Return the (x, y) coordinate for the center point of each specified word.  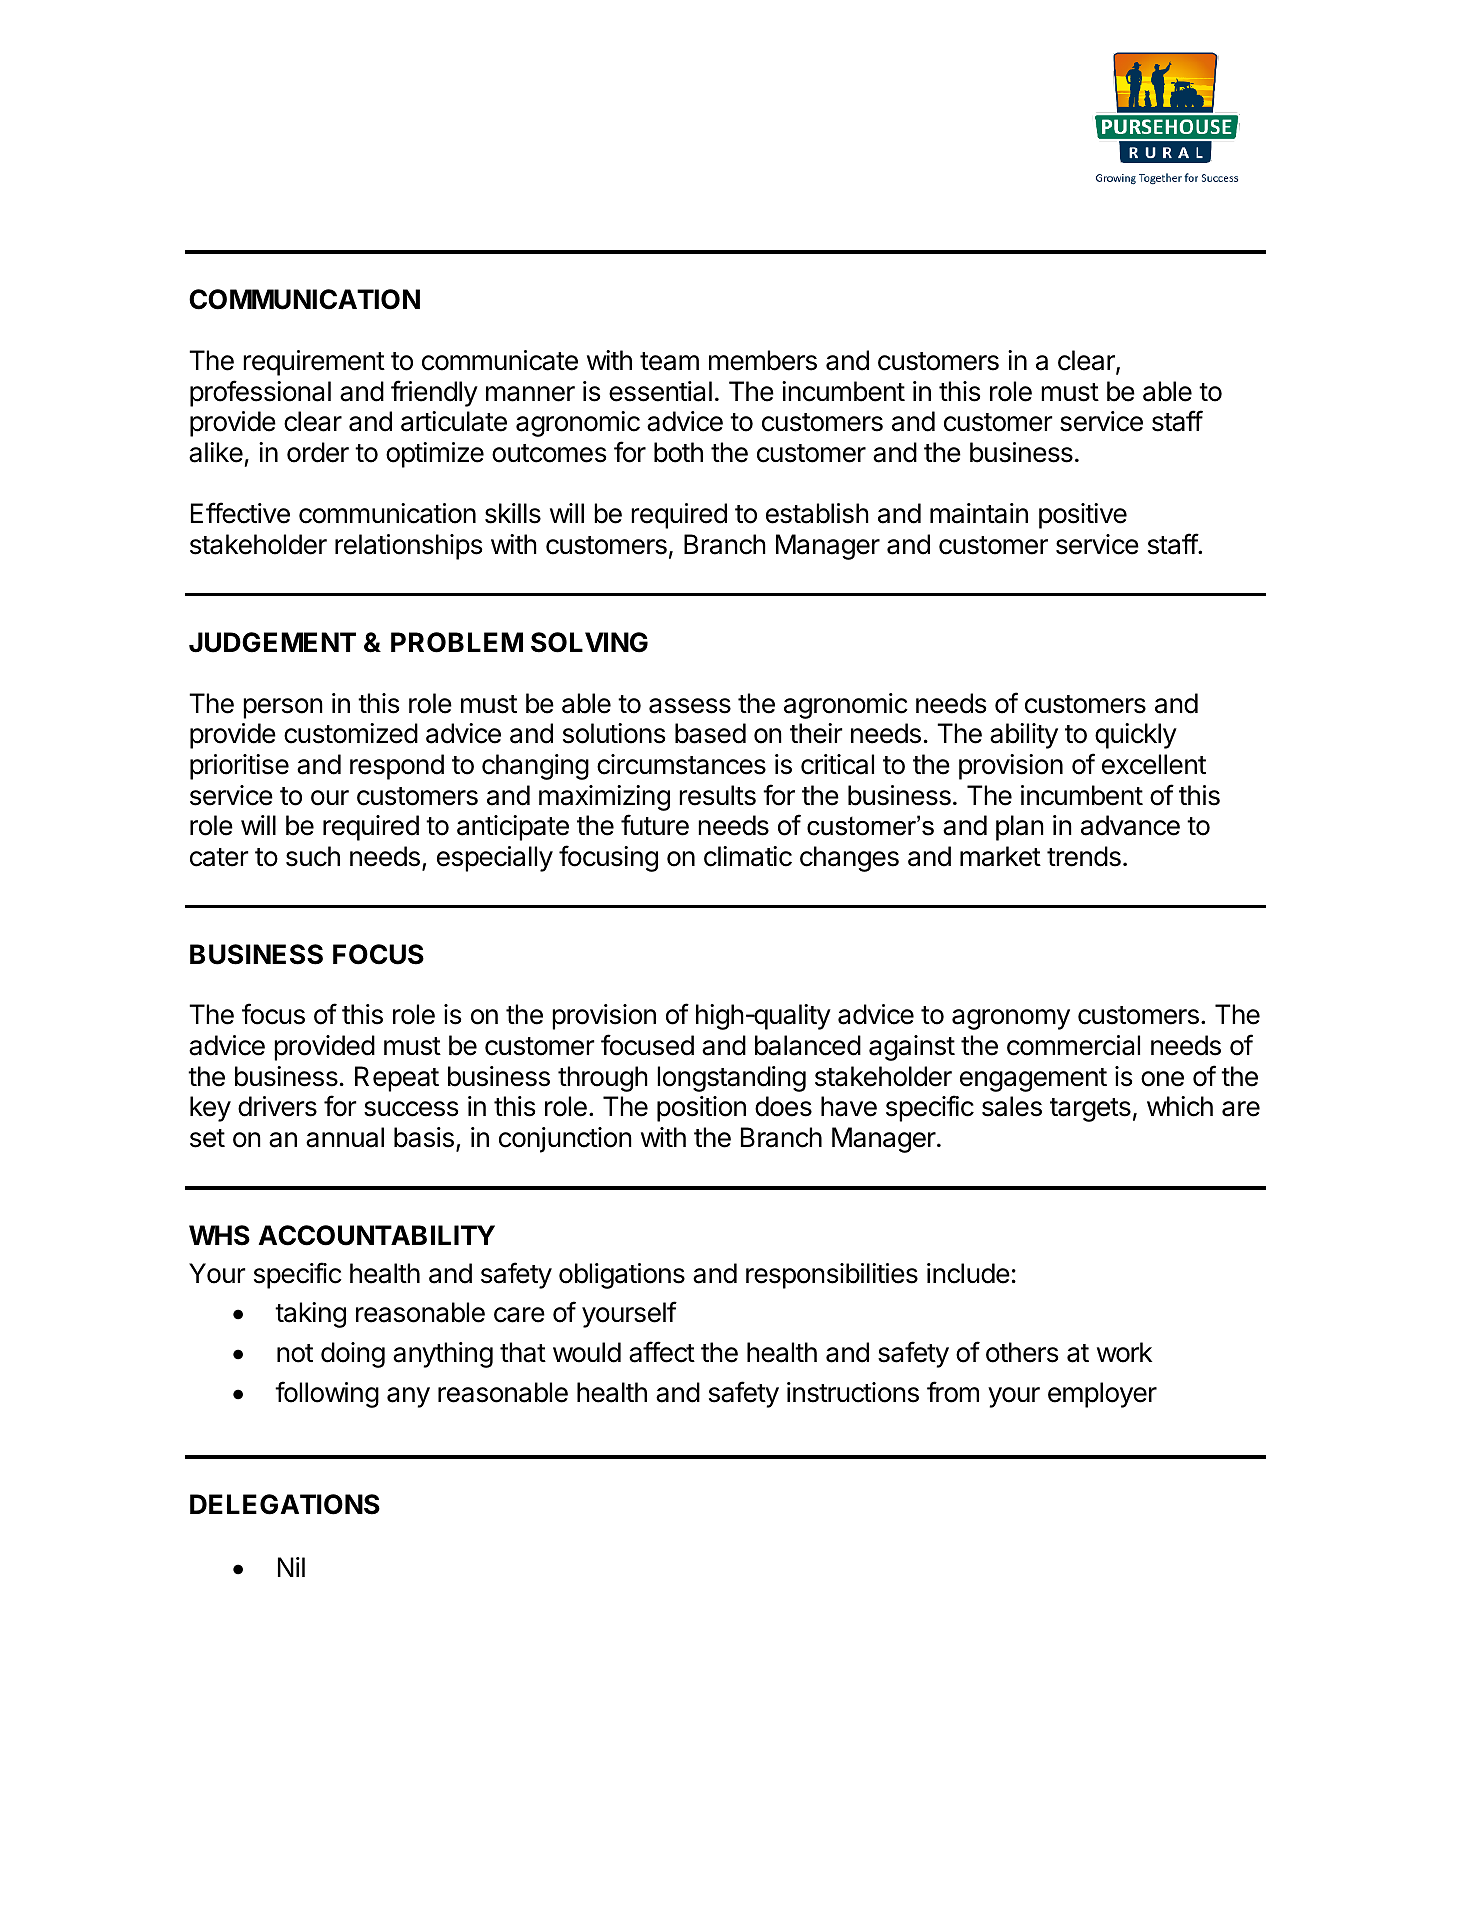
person (283, 708)
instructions (853, 1392)
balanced (808, 1045)
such (313, 856)
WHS (219, 1235)
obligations (622, 1276)
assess (690, 706)
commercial (1073, 1045)
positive (1083, 516)
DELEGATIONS (285, 1504)
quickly (1136, 736)
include (968, 1273)
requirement (314, 363)
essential (660, 391)
